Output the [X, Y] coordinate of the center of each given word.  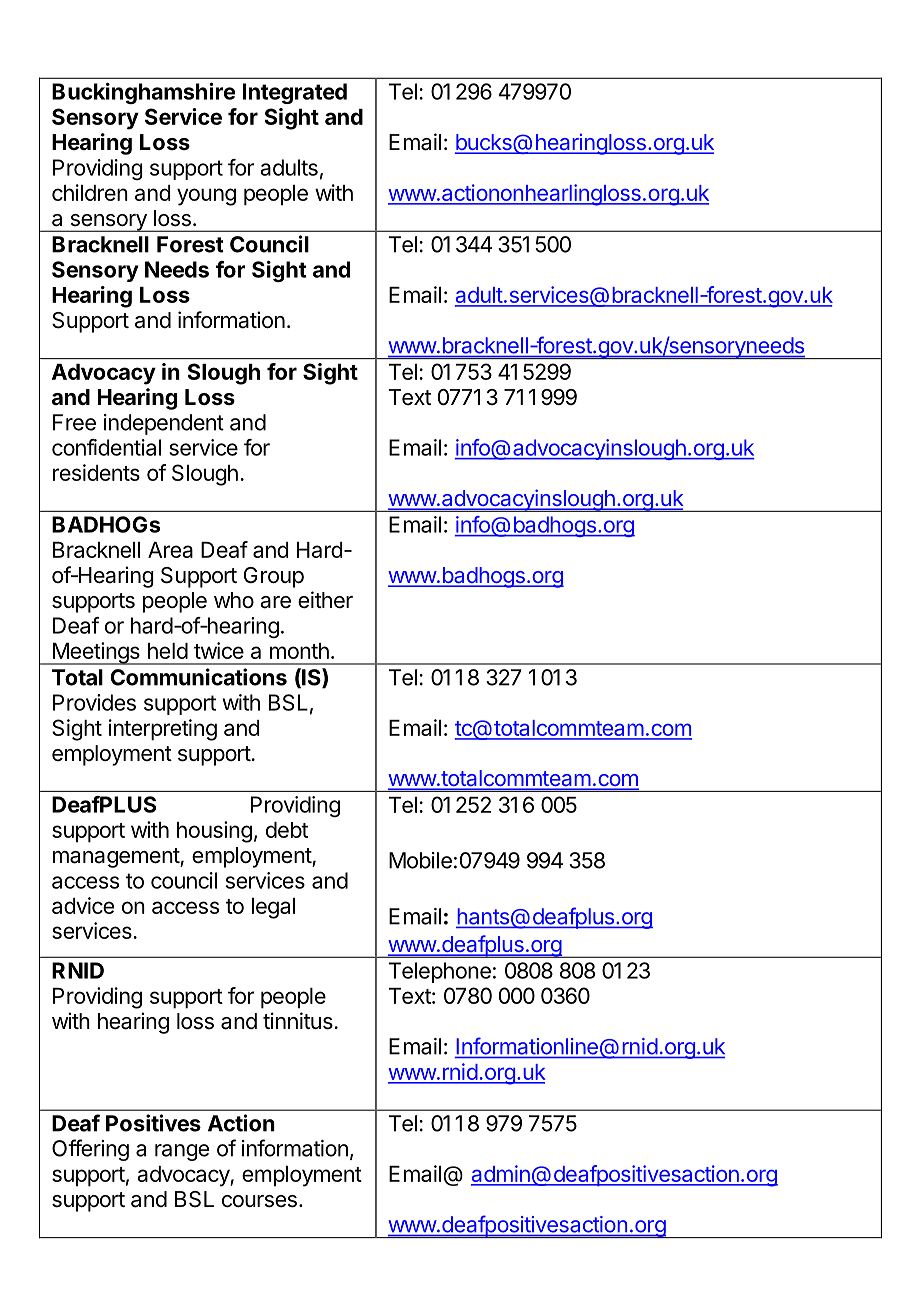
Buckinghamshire [143, 93]
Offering [90, 1150]
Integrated [295, 93]
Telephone [439, 972]
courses [259, 1201]
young [206, 197]
